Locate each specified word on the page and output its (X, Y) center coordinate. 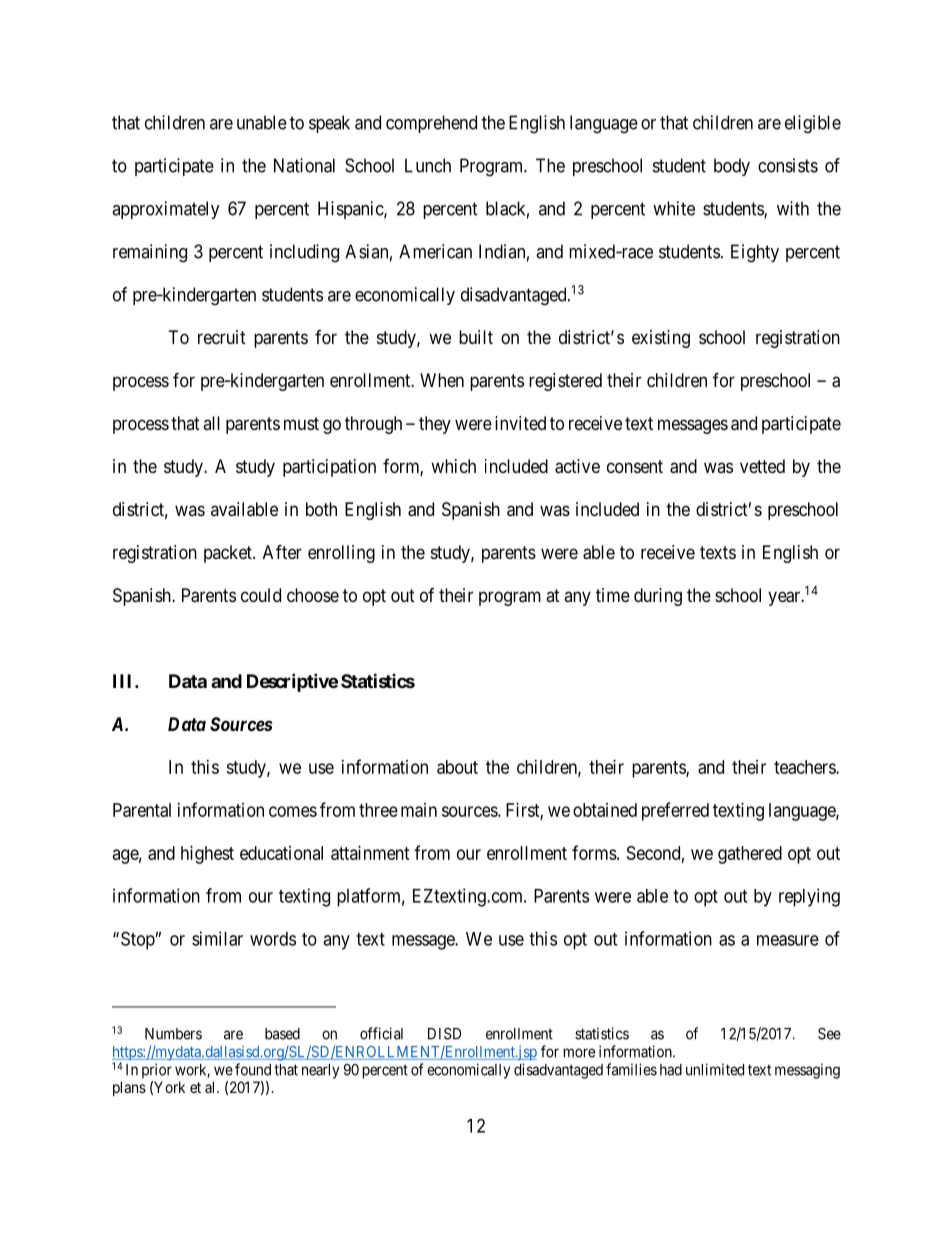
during (658, 597)
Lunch (428, 165)
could (261, 595)
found (253, 1069)
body (732, 167)
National (304, 165)
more (579, 1053)
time (613, 595)
